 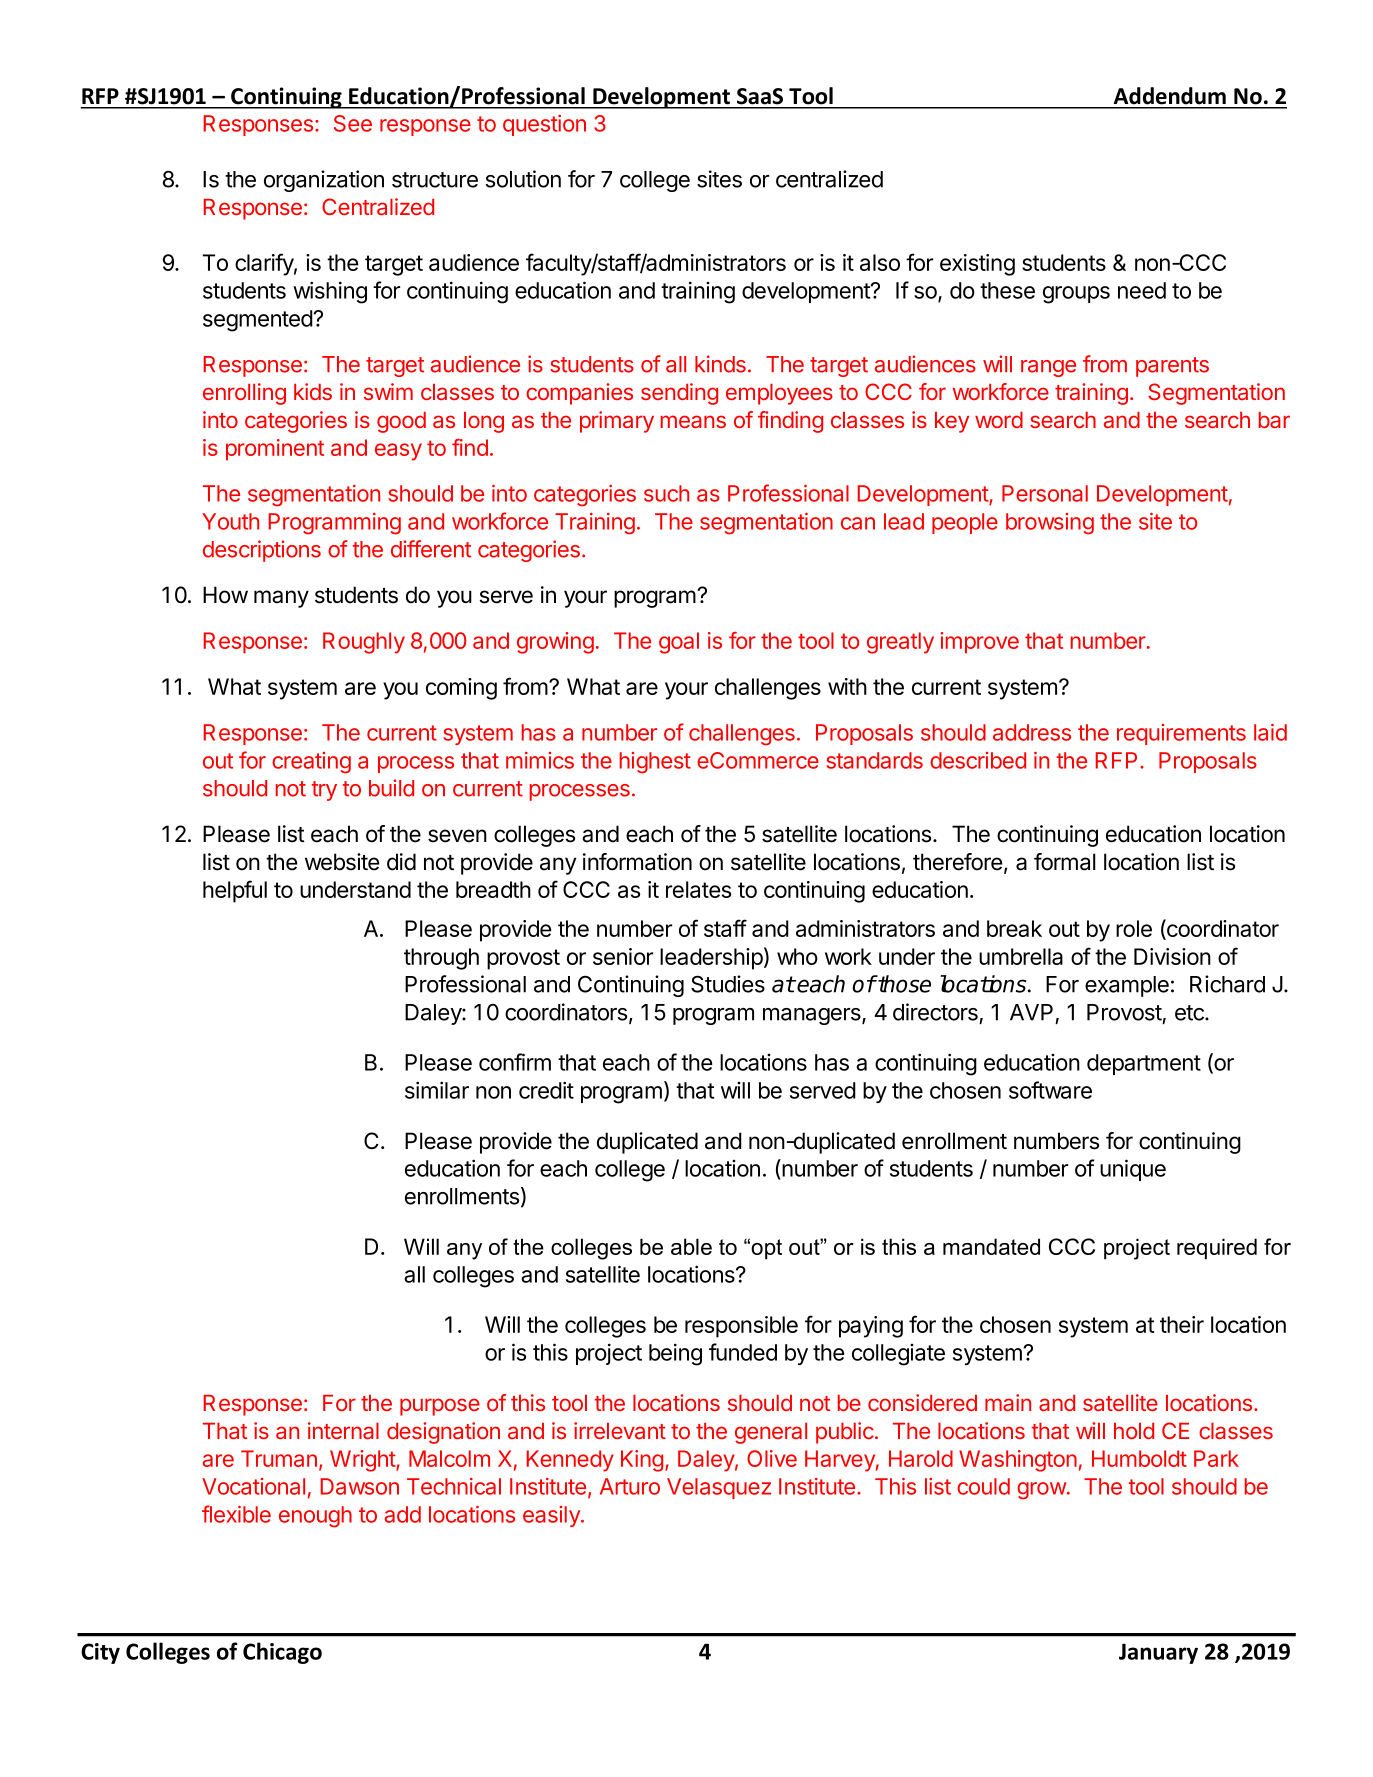 What do you see at coordinates (1142, 290) in the page?
I see `need` at bounding box center [1142, 290].
